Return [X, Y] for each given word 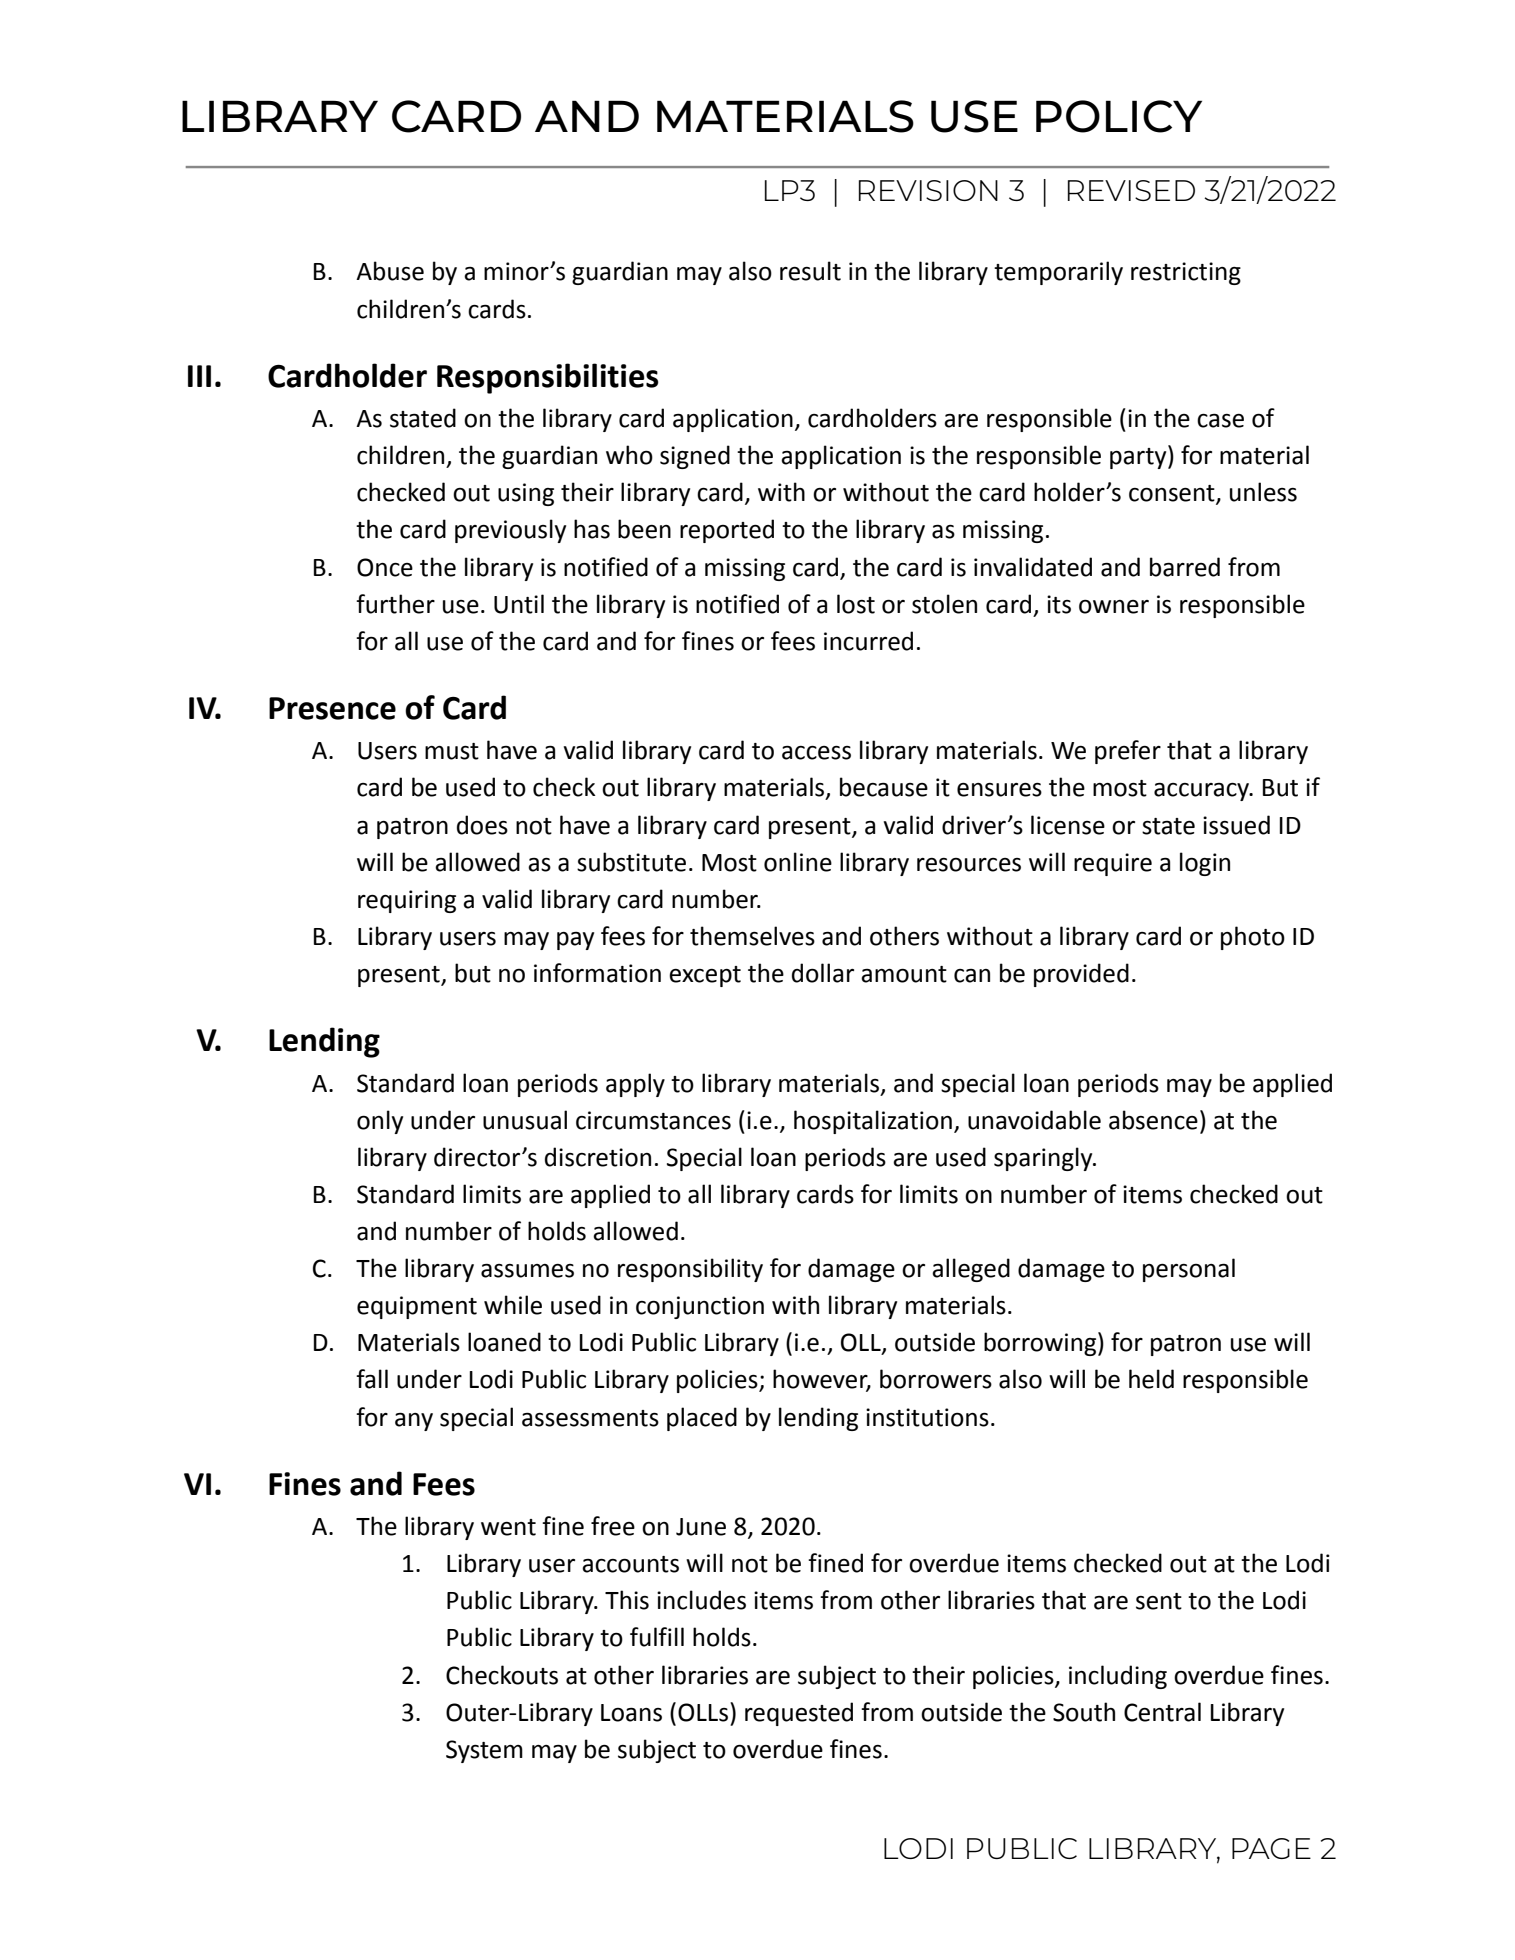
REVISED [1131, 190]
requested [799, 1714]
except [705, 976]
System [484, 1751]
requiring [407, 901]
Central [1162, 1712]
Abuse [390, 271]
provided [1081, 975]
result [810, 271]
